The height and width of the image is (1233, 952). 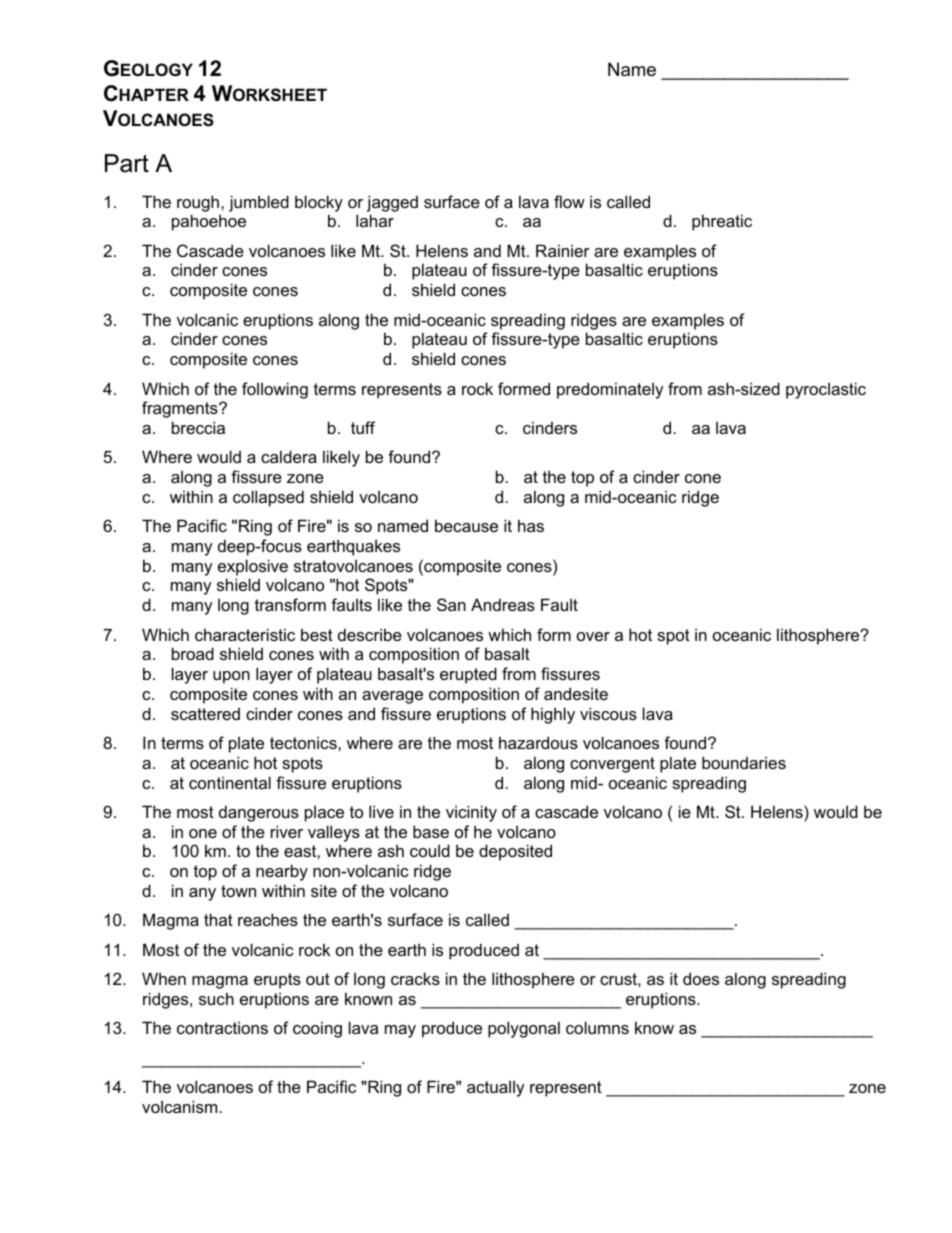 What do you see at coordinates (253, 567) in the image?
I see `explosive` at bounding box center [253, 567].
